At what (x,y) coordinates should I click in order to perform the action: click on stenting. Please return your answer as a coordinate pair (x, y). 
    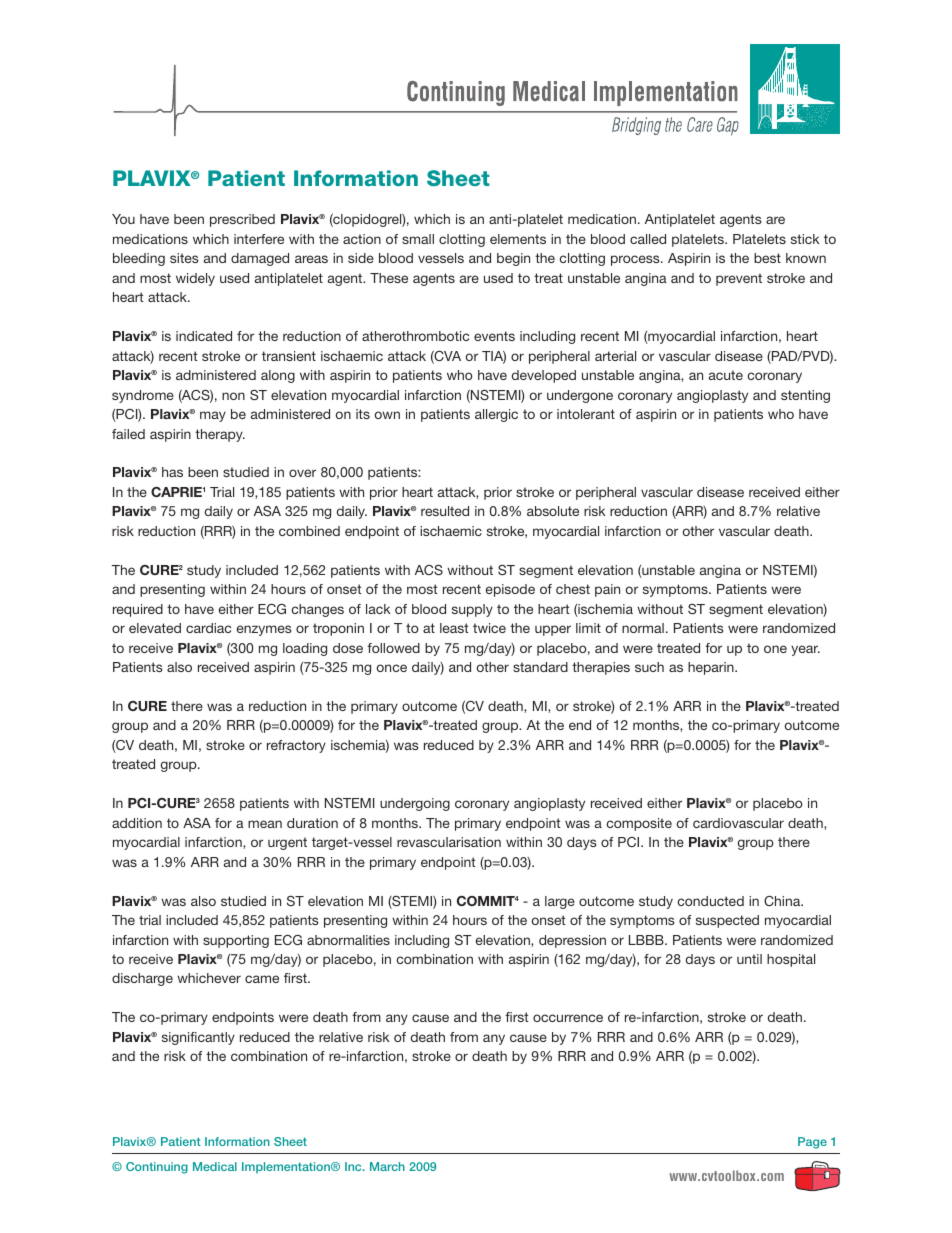
    Looking at the image, I should click on (805, 396).
